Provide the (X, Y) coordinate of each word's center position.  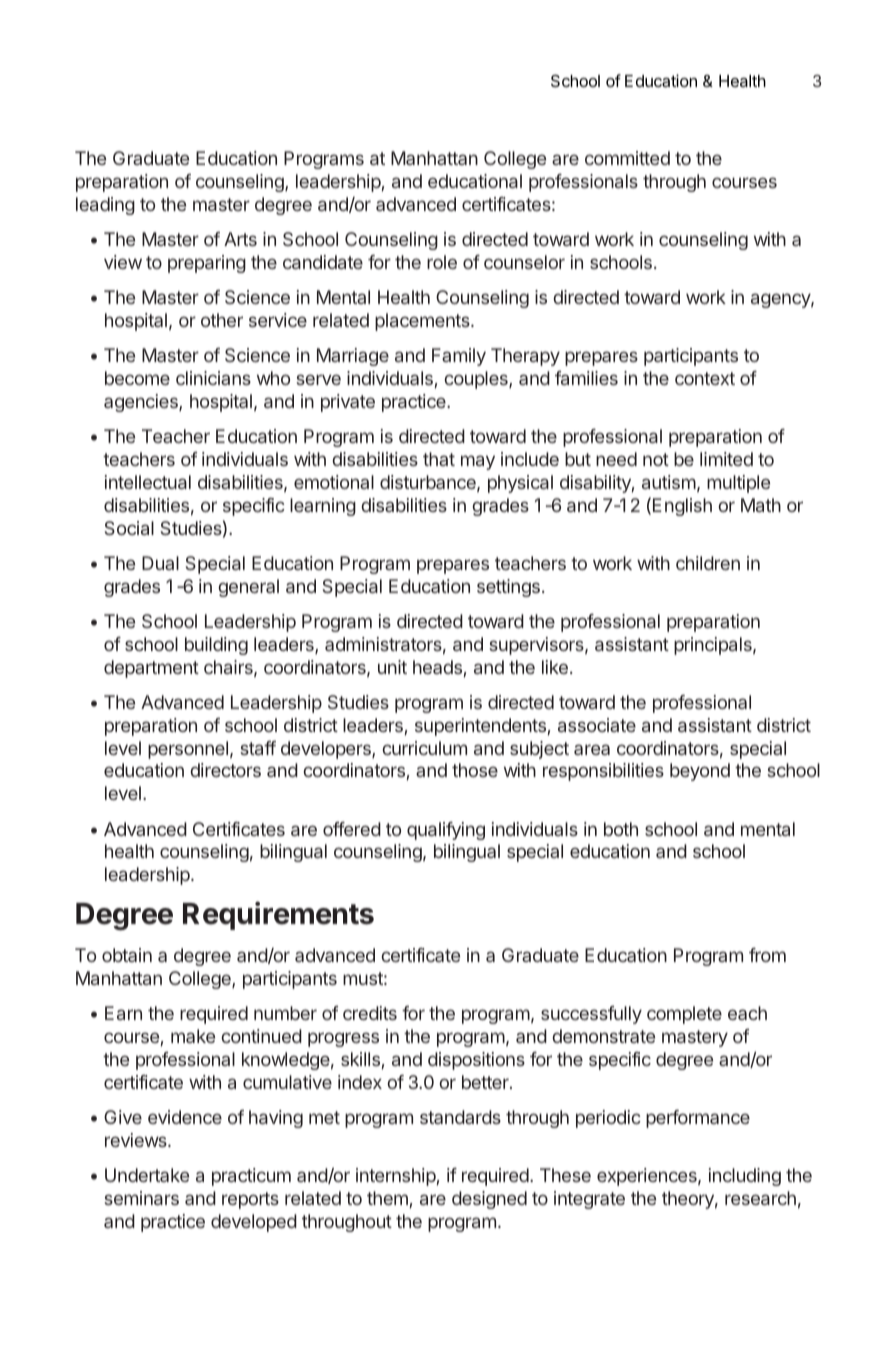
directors (225, 770)
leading (105, 206)
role (442, 262)
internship (396, 1177)
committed (627, 158)
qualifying (446, 831)
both (621, 829)
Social (129, 528)
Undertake (147, 1175)
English (682, 507)
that (439, 459)
